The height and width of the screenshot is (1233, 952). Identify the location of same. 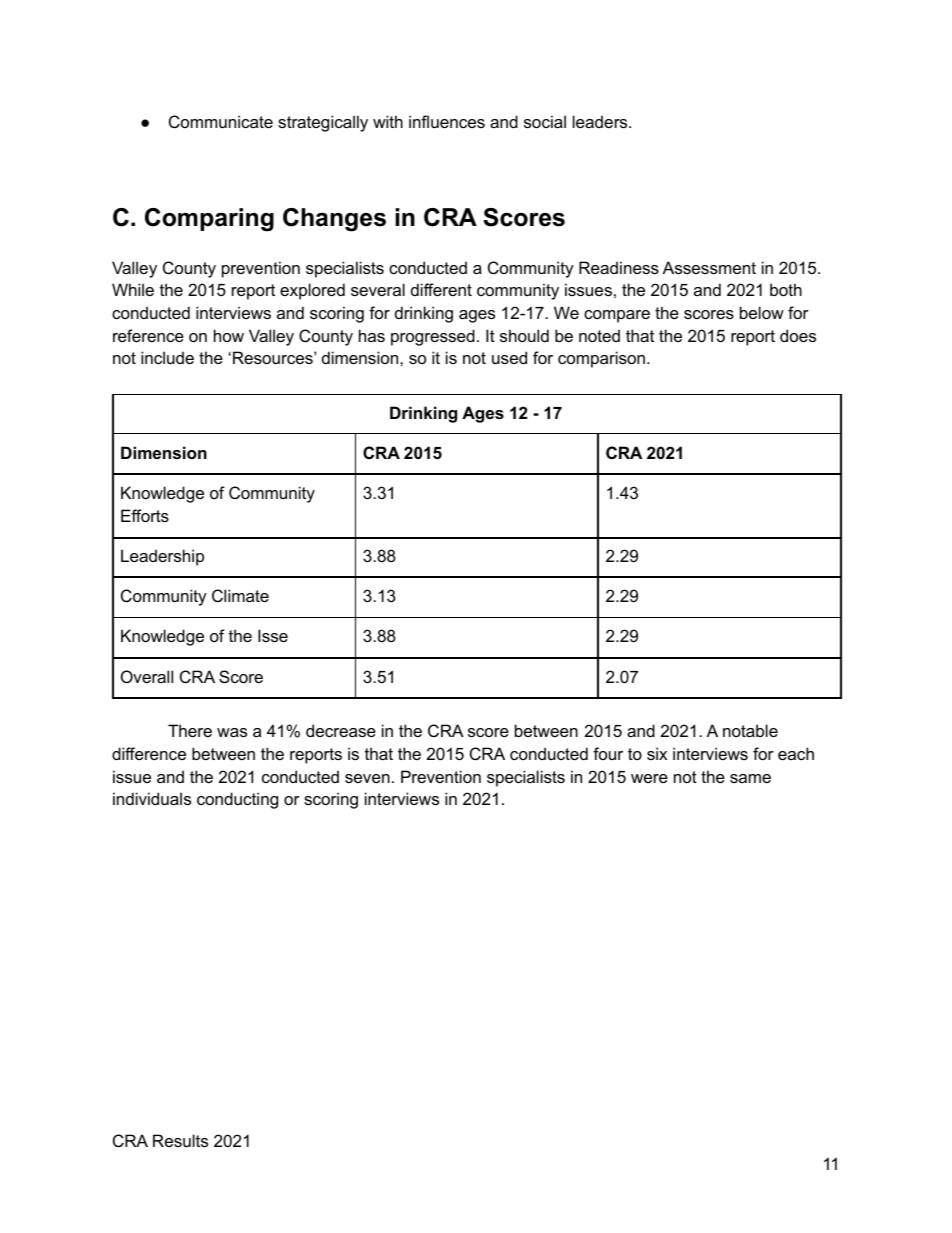
(750, 778).
